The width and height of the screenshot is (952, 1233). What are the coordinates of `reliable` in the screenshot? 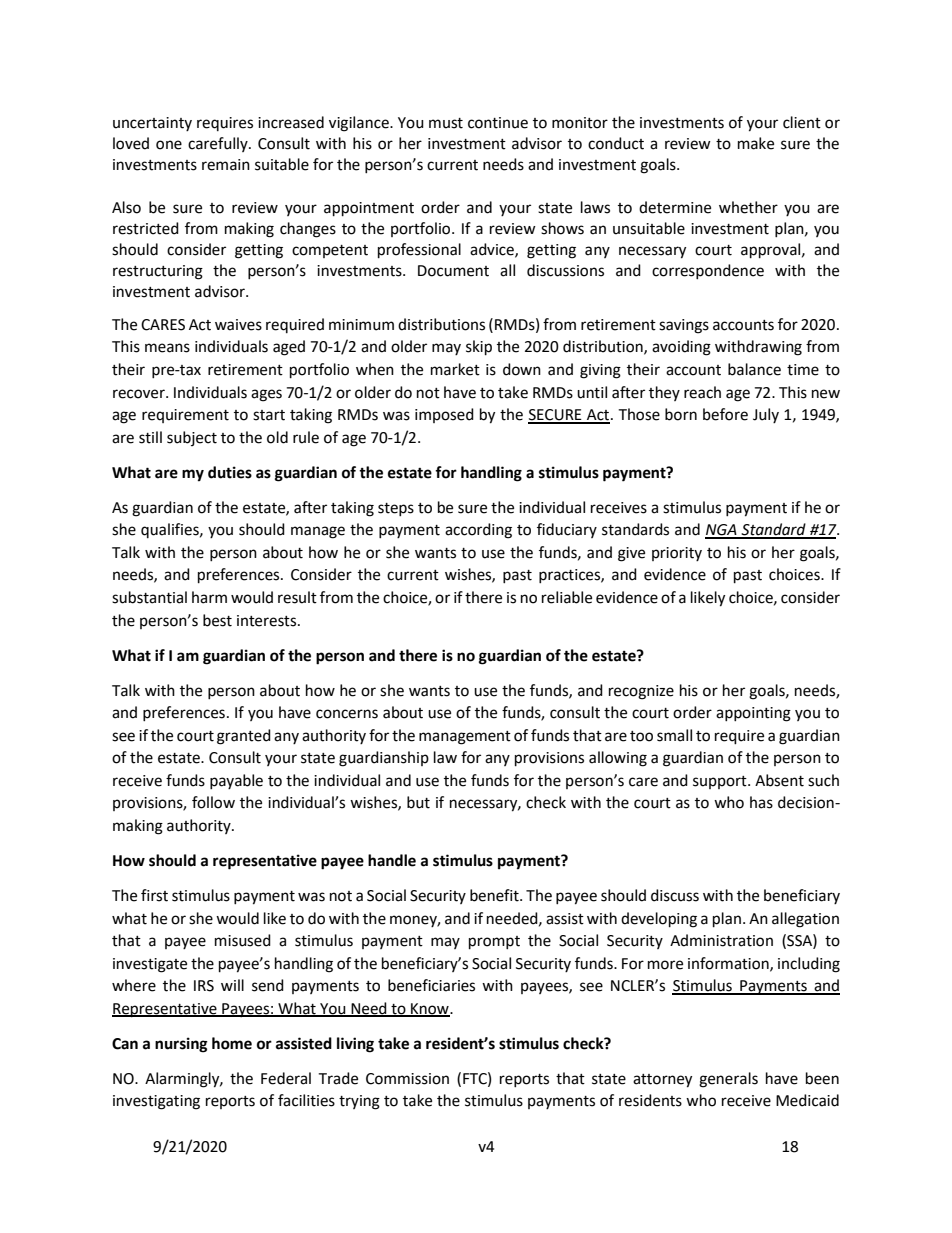 It's located at (567, 597).
